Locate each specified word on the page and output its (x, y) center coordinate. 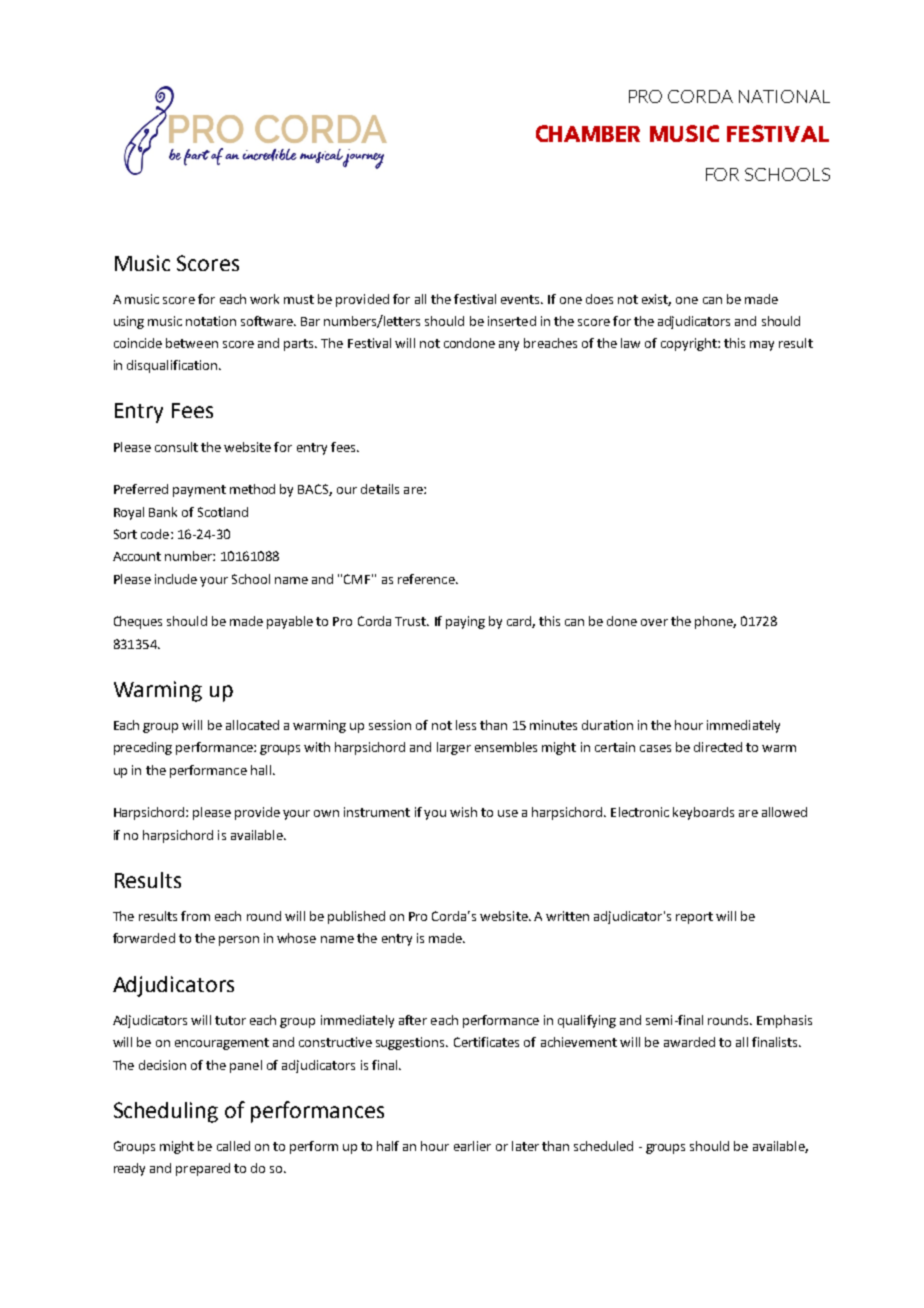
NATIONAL (784, 96)
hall (261, 770)
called (233, 1146)
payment (199, 491)
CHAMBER (588, 133)
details (380, 489)
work (264, 299)
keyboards (703, 813)
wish (463, 812)
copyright (690, 344)
